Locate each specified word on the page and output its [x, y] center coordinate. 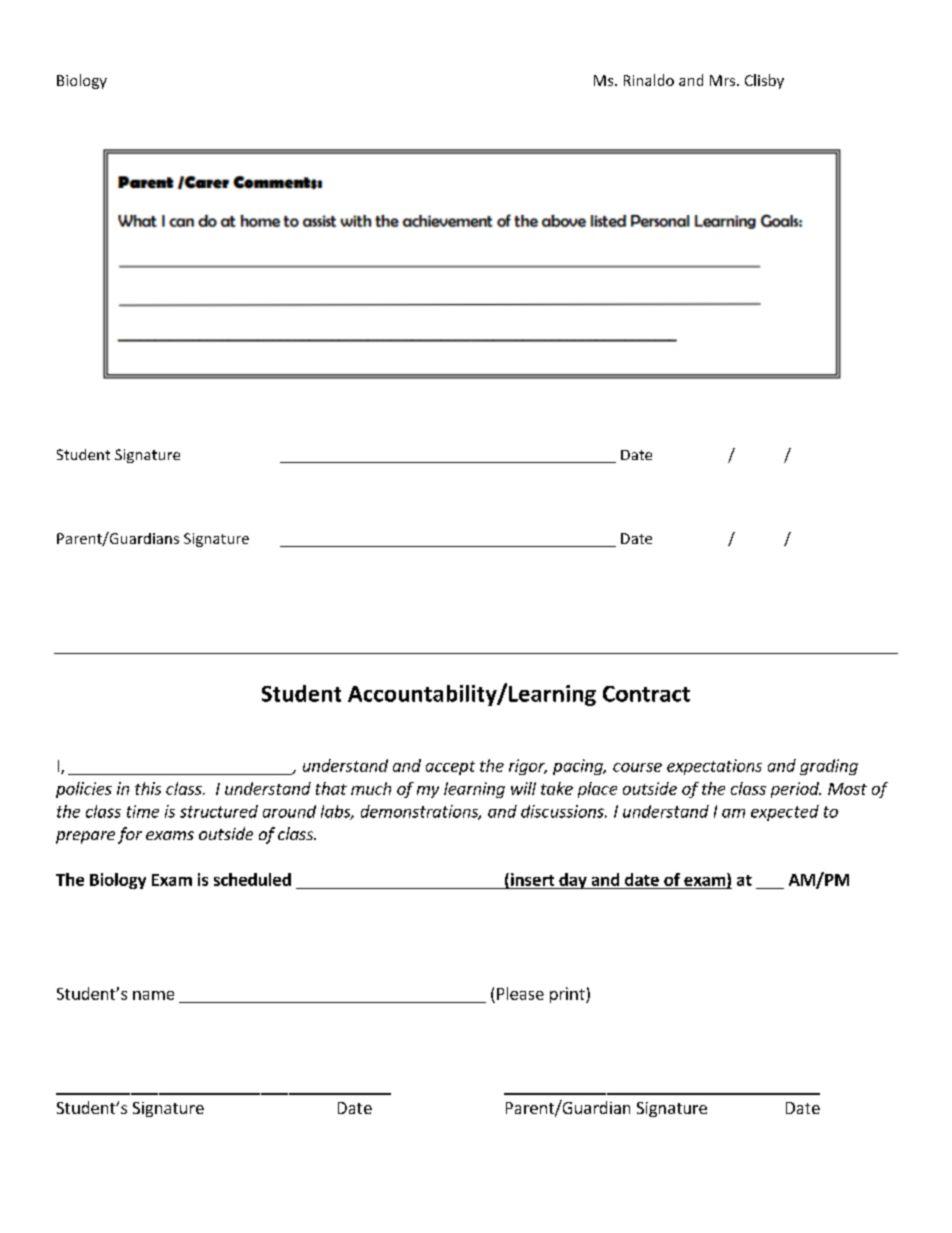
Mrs [724, 80]
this [148, 788]
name [153, 995]
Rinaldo [649, 80]
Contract [646, 694]
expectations [714, 767]
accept [450, 768]
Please [520, 993]
